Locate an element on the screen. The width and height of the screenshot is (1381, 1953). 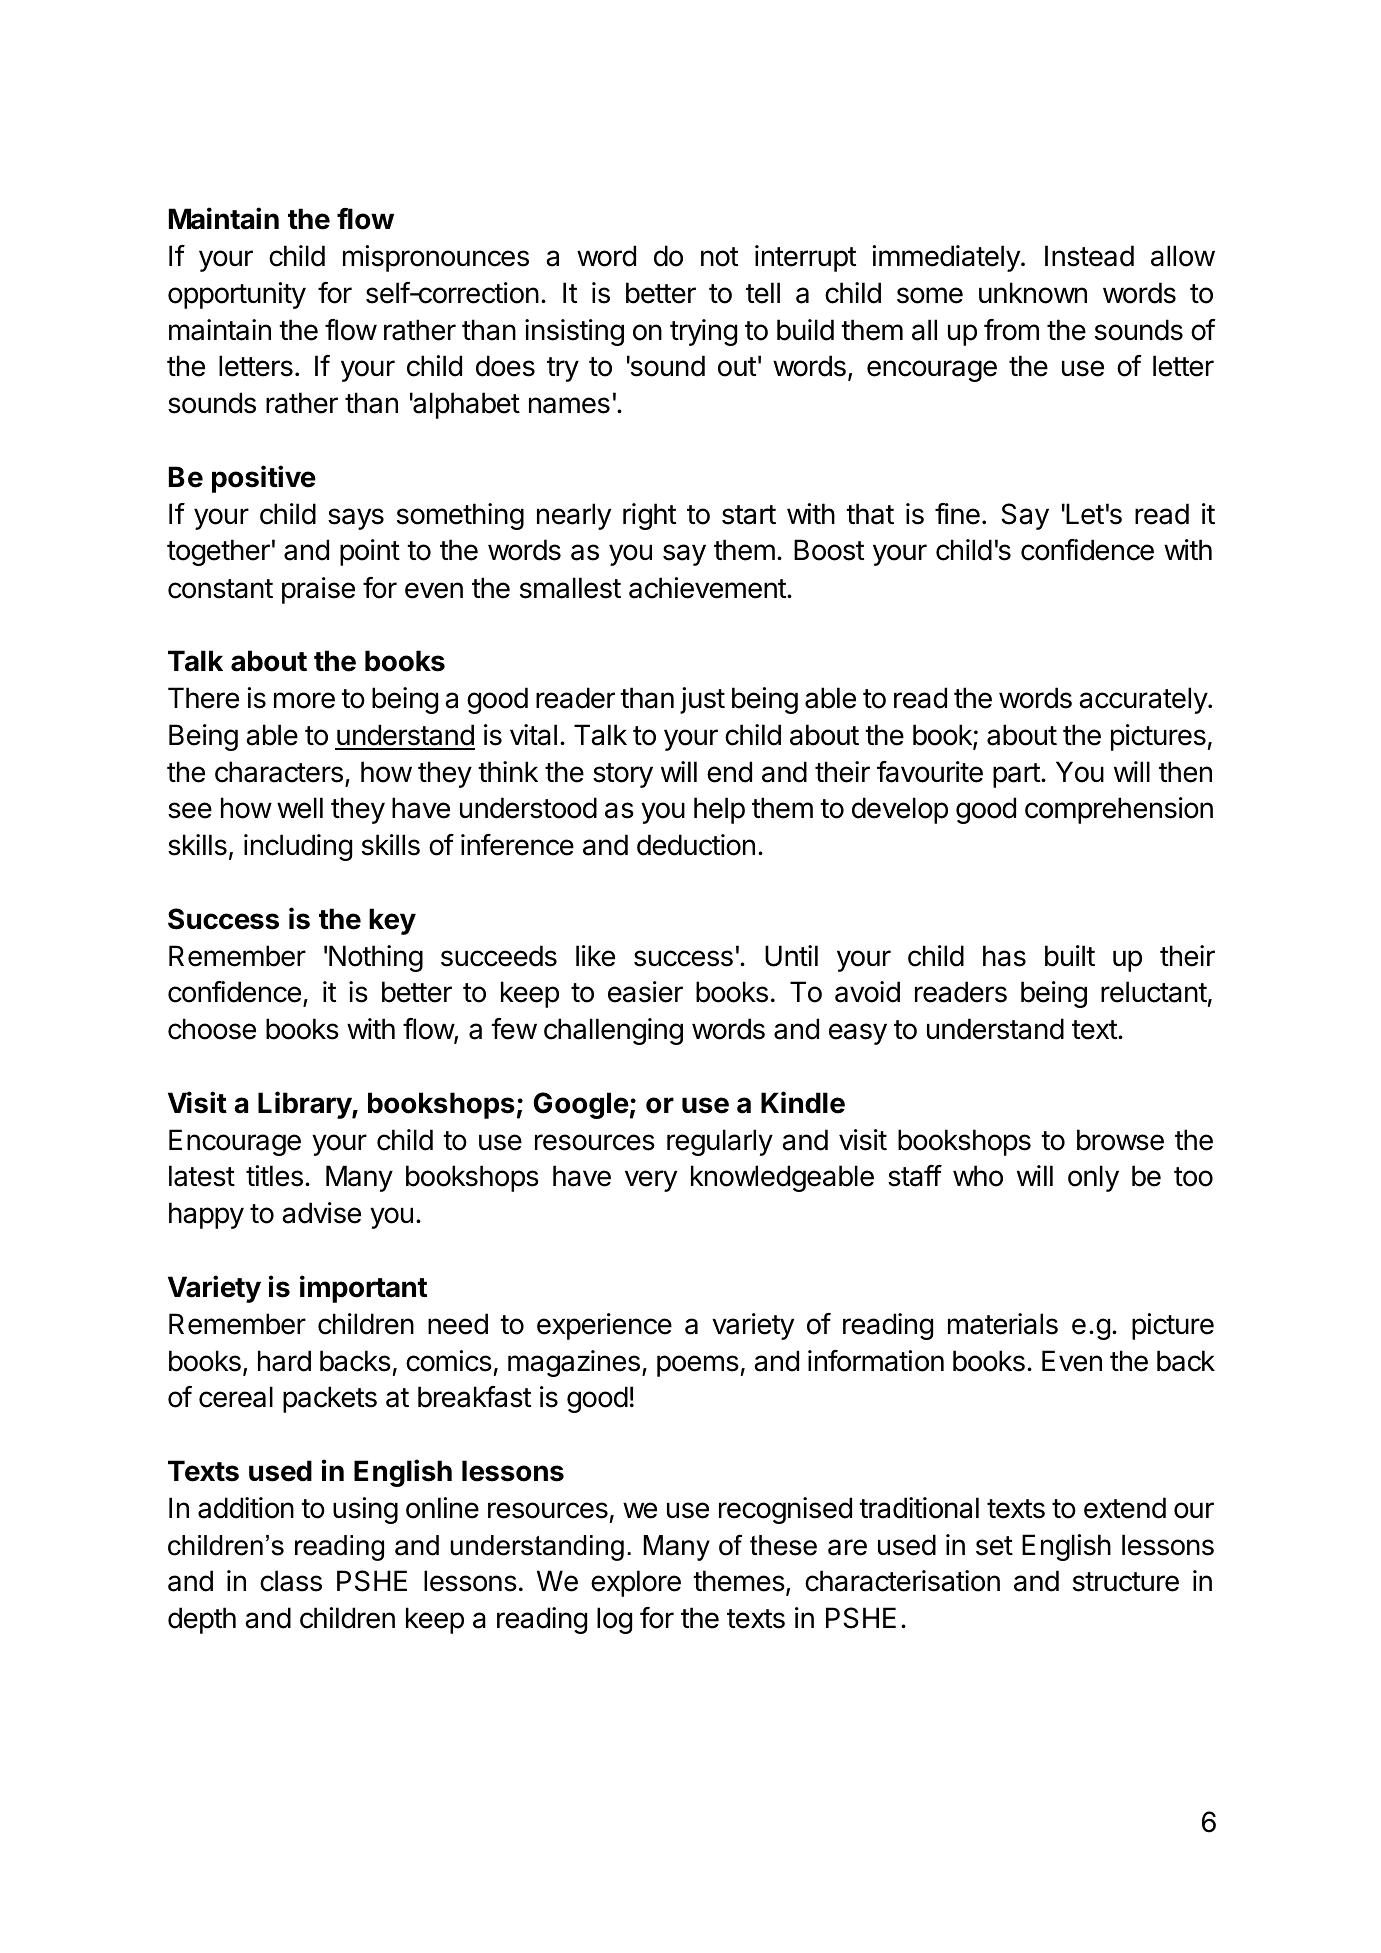
titles is located at coordinates (274, 1176).
